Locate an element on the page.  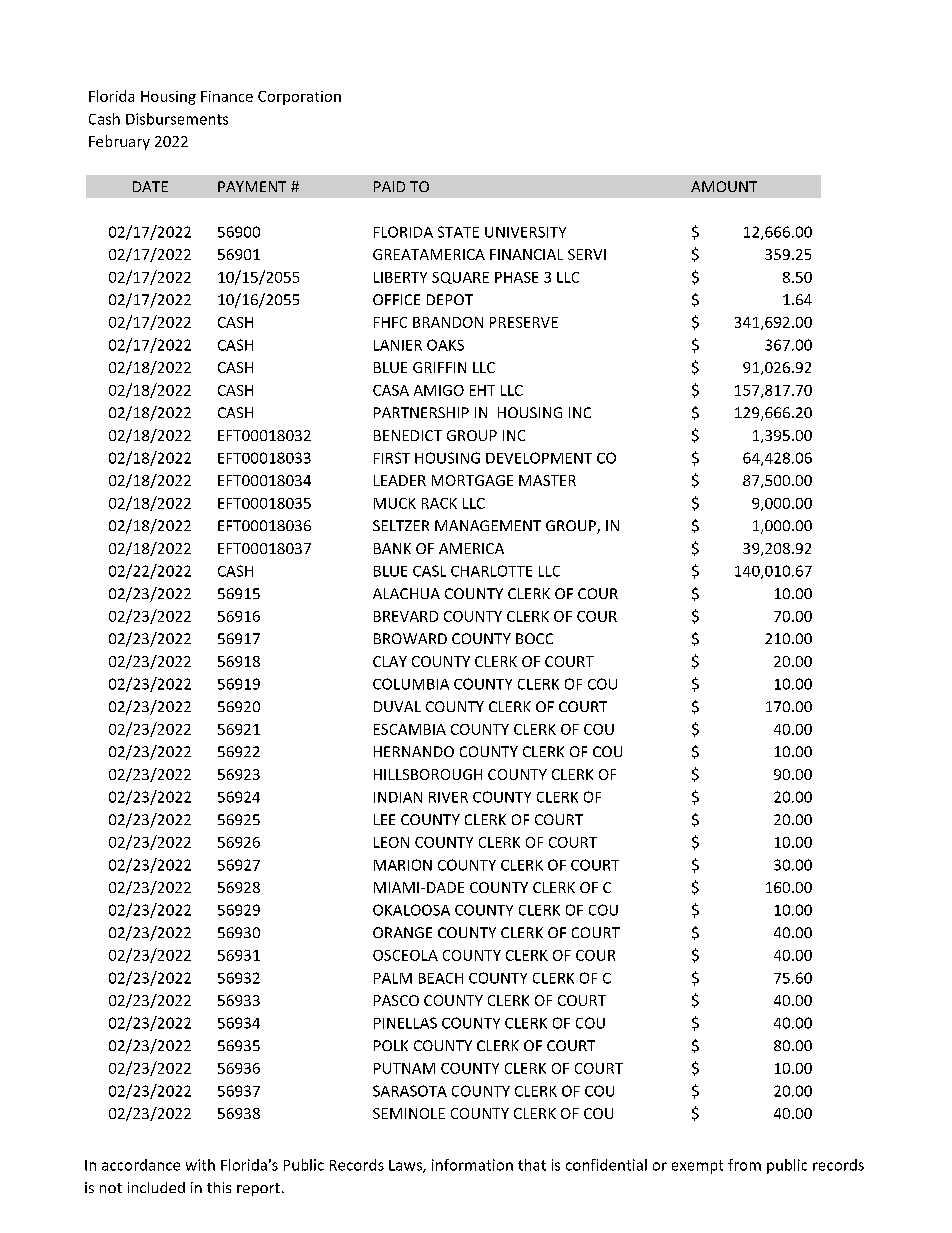
BROWARD is located at coordinates (410, 638).
